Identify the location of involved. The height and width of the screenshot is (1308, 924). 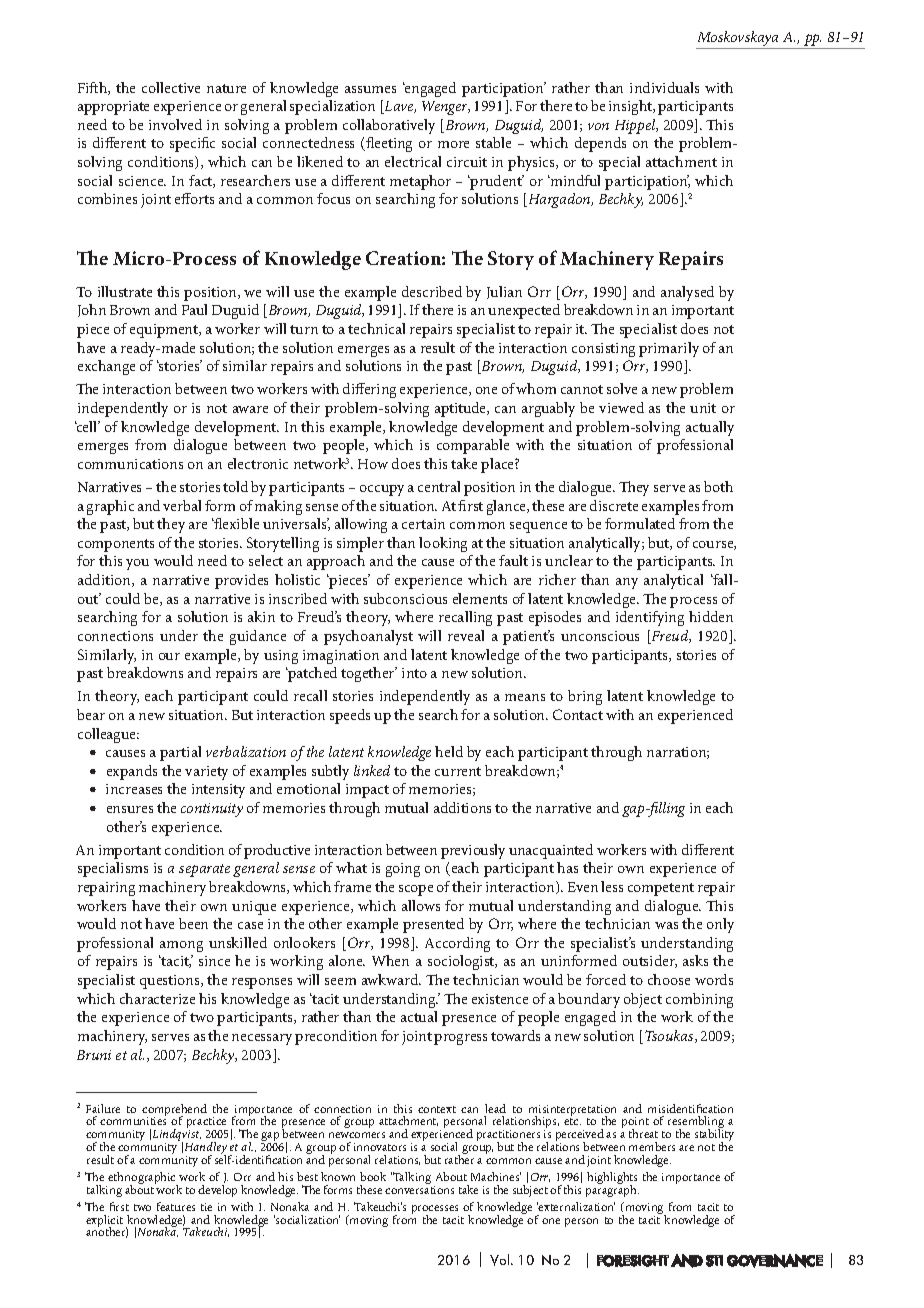
(175, 124).
